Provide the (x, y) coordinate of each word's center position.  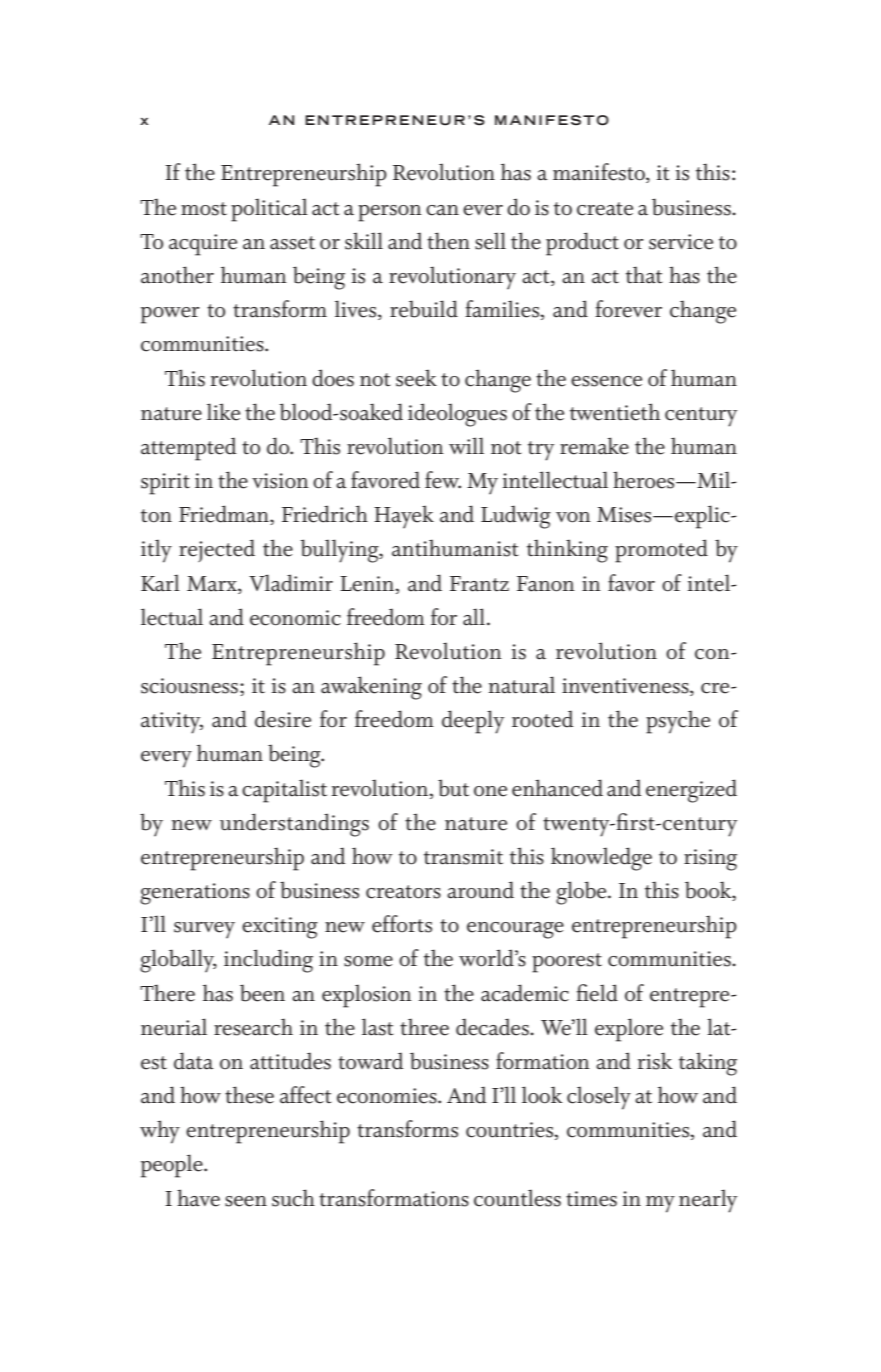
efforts (402, 924)
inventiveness (626, 687)
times (591, 1199)
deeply (473, 722)
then (448, 241)
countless (517, 1198)
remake (594, 446)
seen (246, 1201)
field (597, 993)
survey (204, 930)
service (681, 242)
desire (283, 719)
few (443, 480)
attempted (188, 449)
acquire (203, 245)
